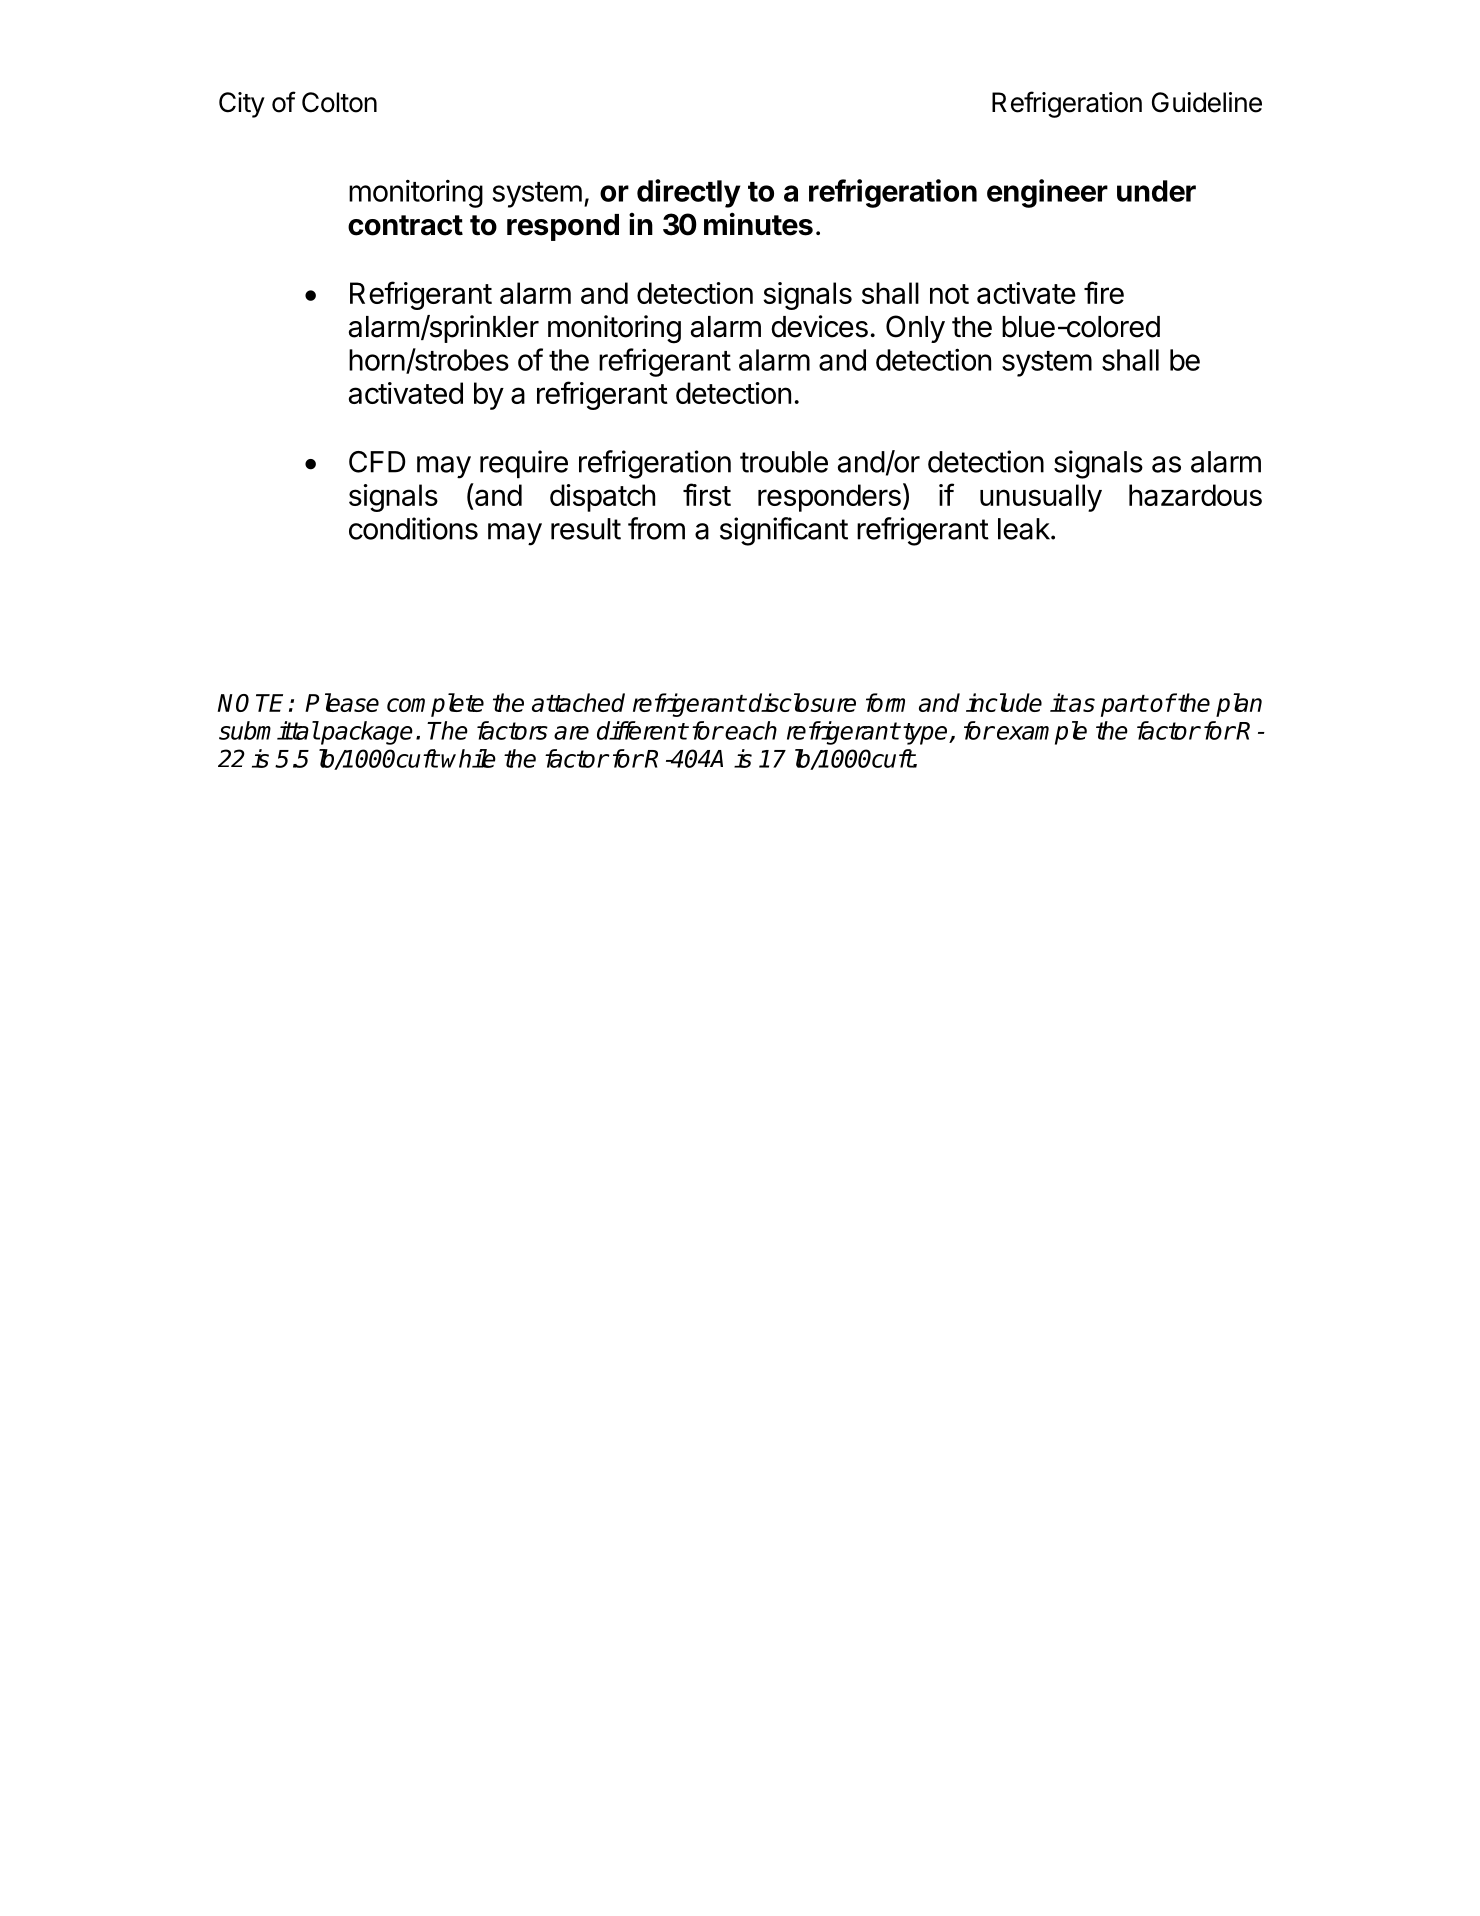 This image has width=1480, height=1916. What do you see at coordinates (377, 462) in the image?
I see `CFD` at bounding box center [377, 462].
